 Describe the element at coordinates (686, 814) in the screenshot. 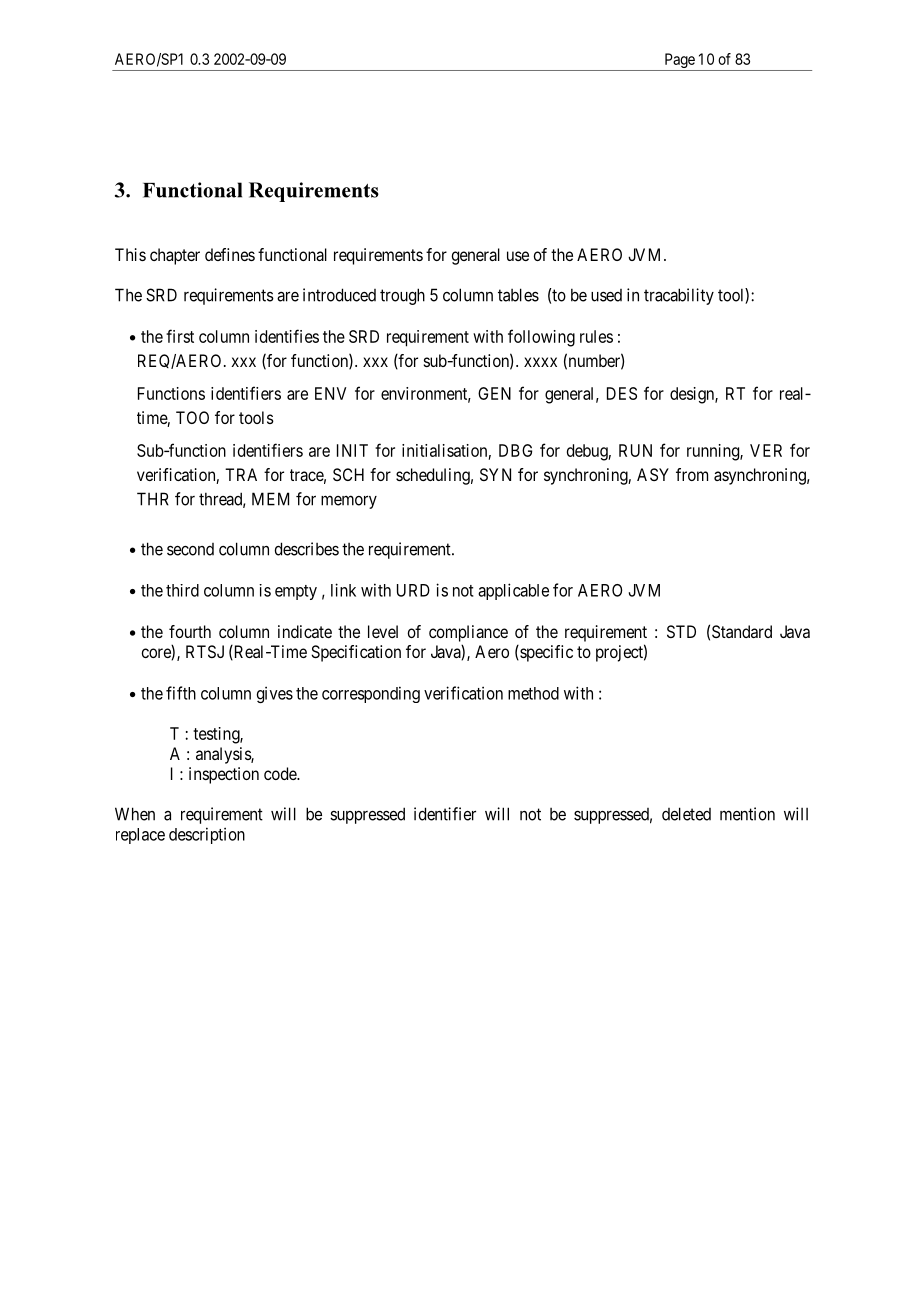

I see `deleted` at that location.
